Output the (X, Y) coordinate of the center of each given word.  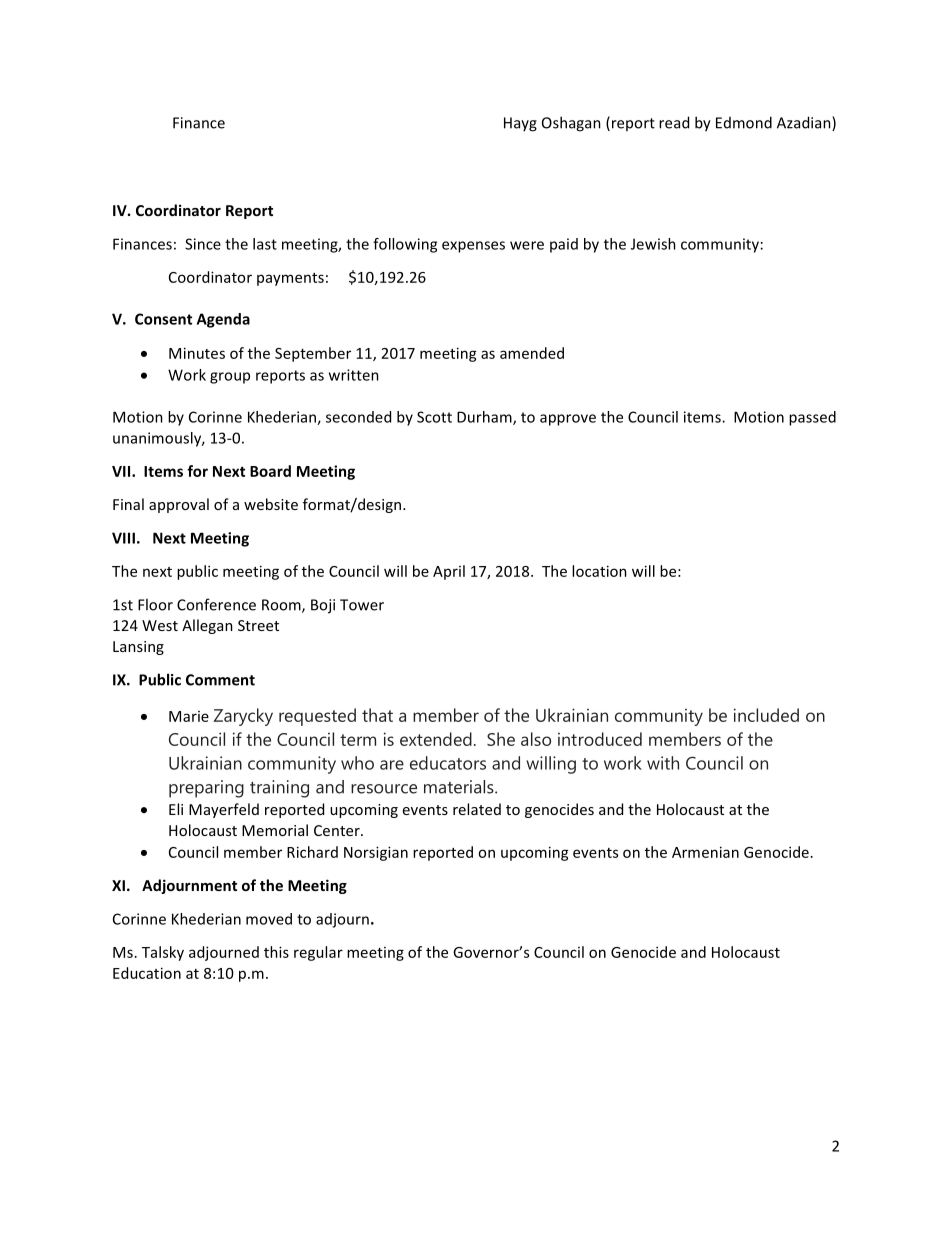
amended (532, 353)
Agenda (223, 320)
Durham (485, 418)
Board (270, 471)
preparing (206, 789)
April (449, 572)
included (766, 715)
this (276, 952)
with (663, 763)
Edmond (744, 122)
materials (460, 787)
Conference (216, 604)
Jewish (653, 244)
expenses (473, 247)
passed (812, 418)
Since (203, 244)
